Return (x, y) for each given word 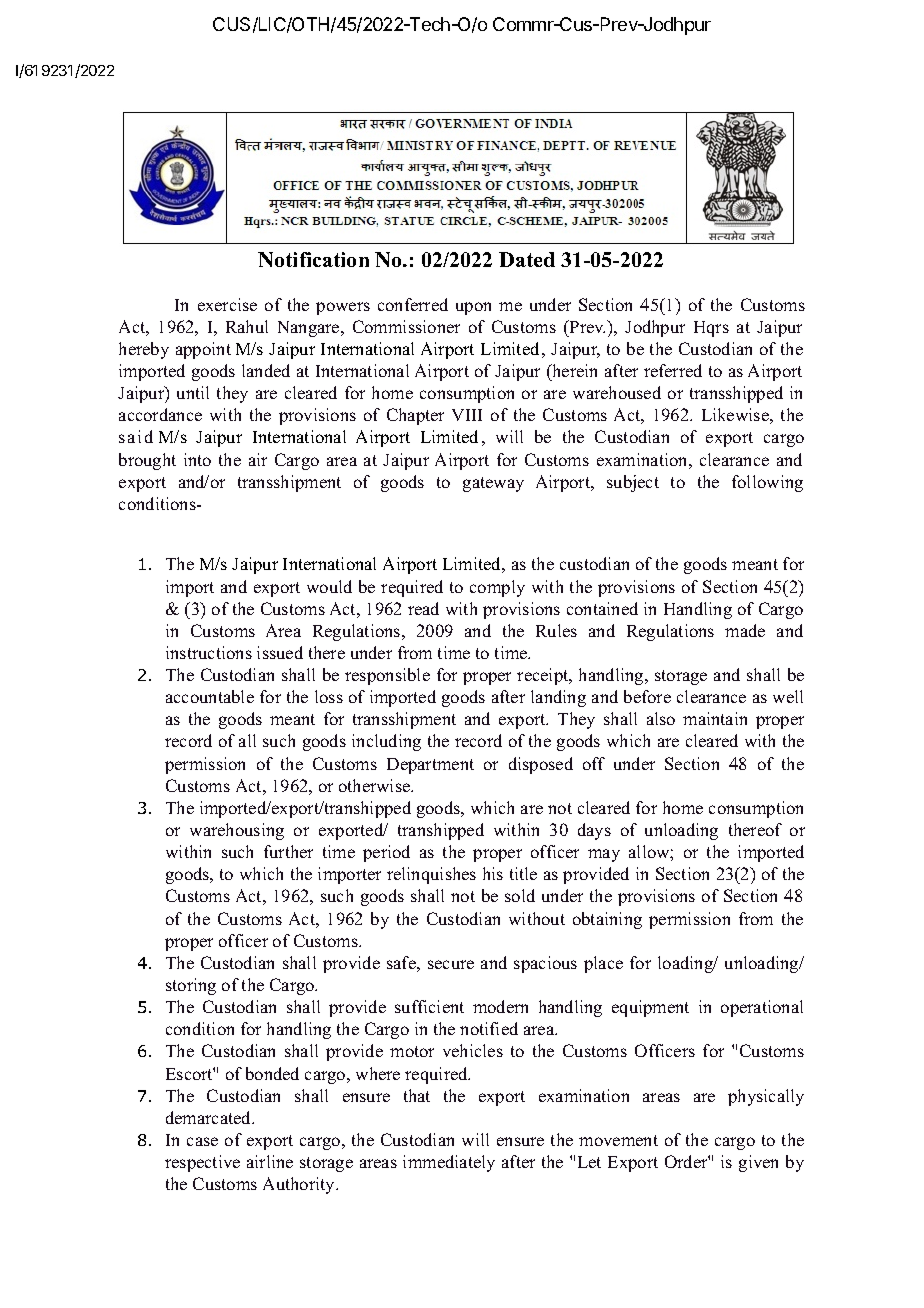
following (767, 483)
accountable (210, 696)
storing (191, 986)
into (197, 459)
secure (451, 964)
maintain (715, 718)
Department (430, 766)
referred (673, 370)
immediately (449, 1163)
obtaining (607, 920)
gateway (493, 484)
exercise (227, 304)
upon (473, 308)
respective (202, 1163)
